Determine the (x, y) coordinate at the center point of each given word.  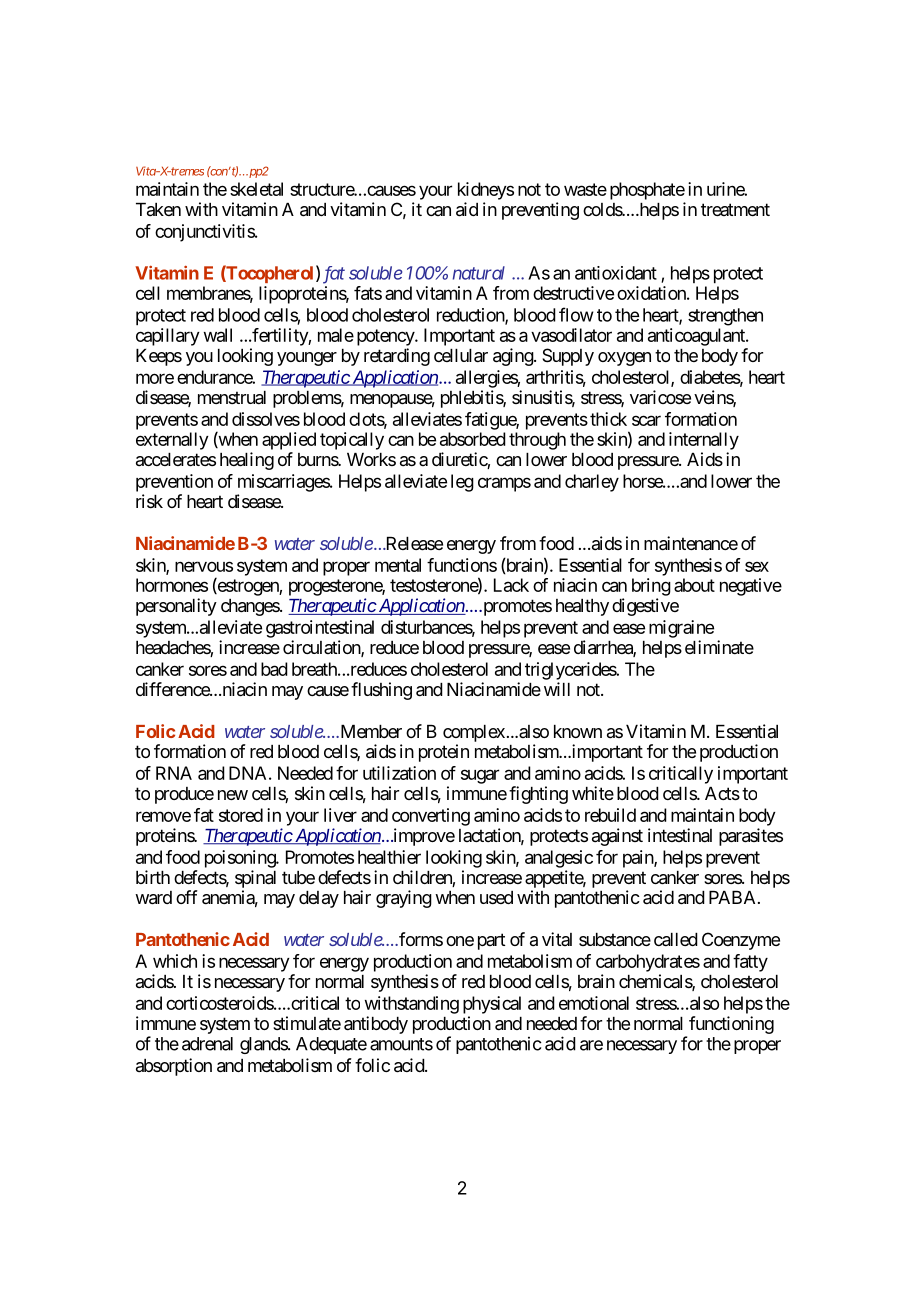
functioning (731, 1025)
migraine (681, 629)
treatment (735, 209)
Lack (511, 585)
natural (479, 273)
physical (492, 1005)
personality (176, 607)
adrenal (207, 1044)
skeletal (256, 189)
